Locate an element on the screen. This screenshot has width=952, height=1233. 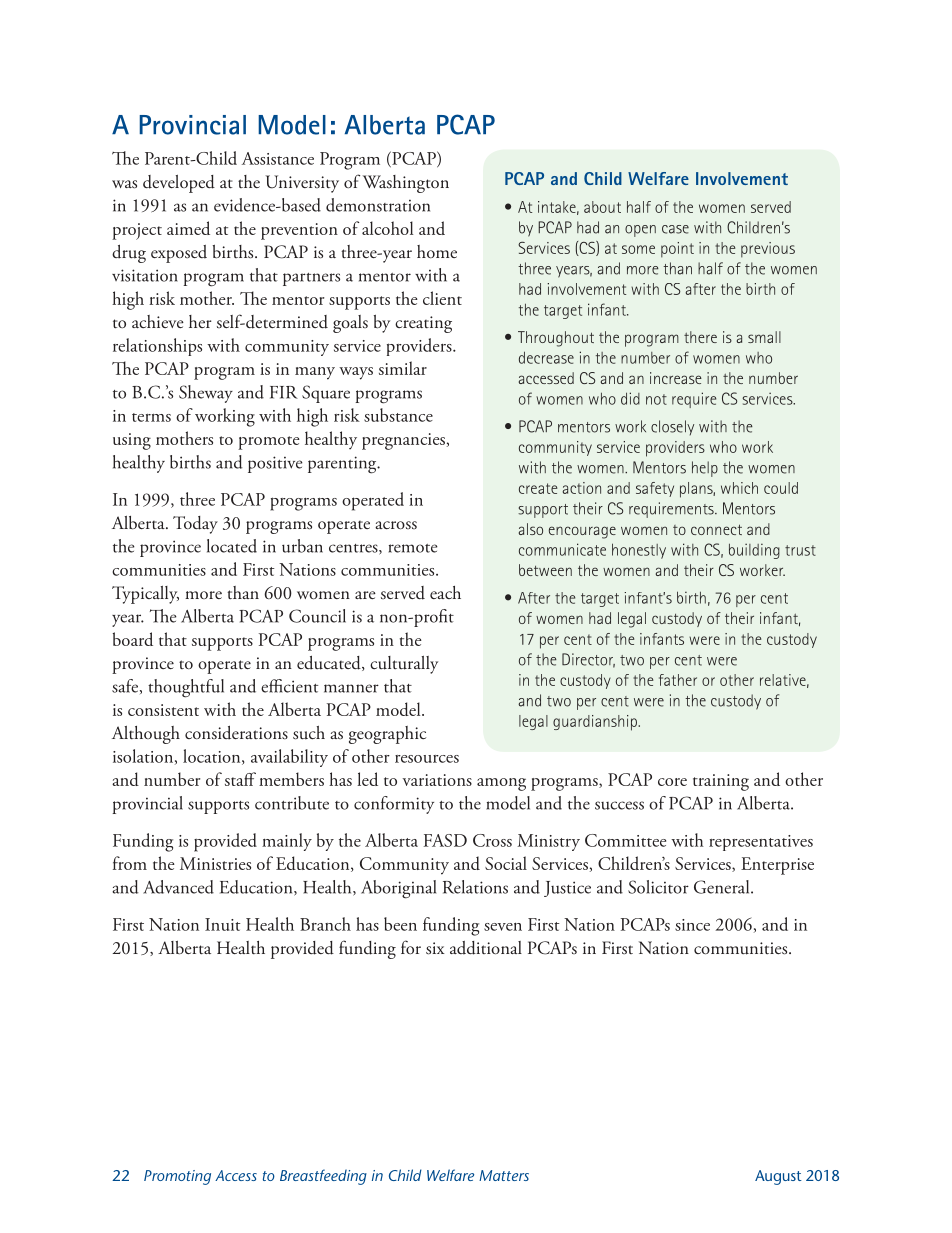
case is located at coordinates (675, 229).
